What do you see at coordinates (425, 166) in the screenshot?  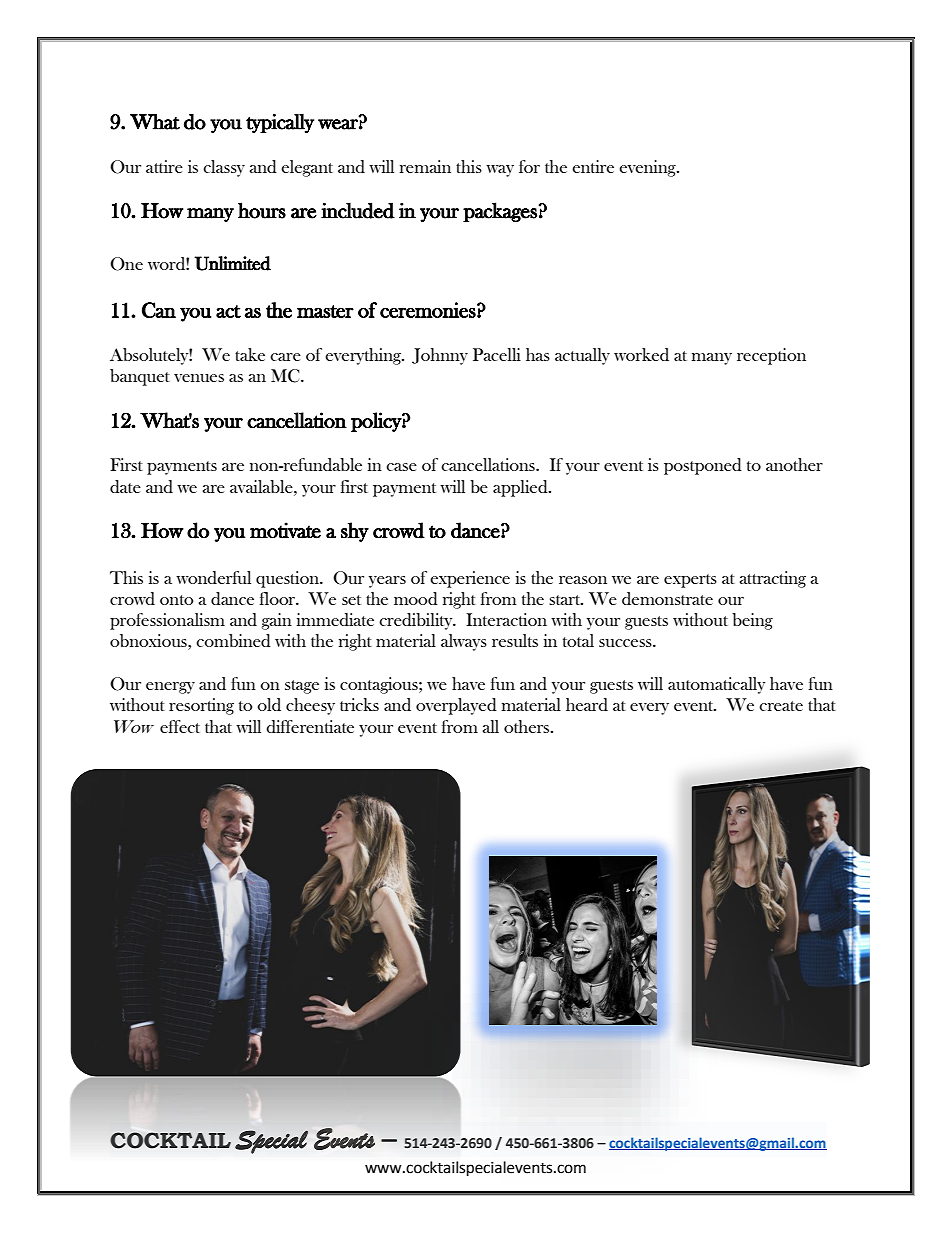 I see `remain` at bounding box center [425, 166].
